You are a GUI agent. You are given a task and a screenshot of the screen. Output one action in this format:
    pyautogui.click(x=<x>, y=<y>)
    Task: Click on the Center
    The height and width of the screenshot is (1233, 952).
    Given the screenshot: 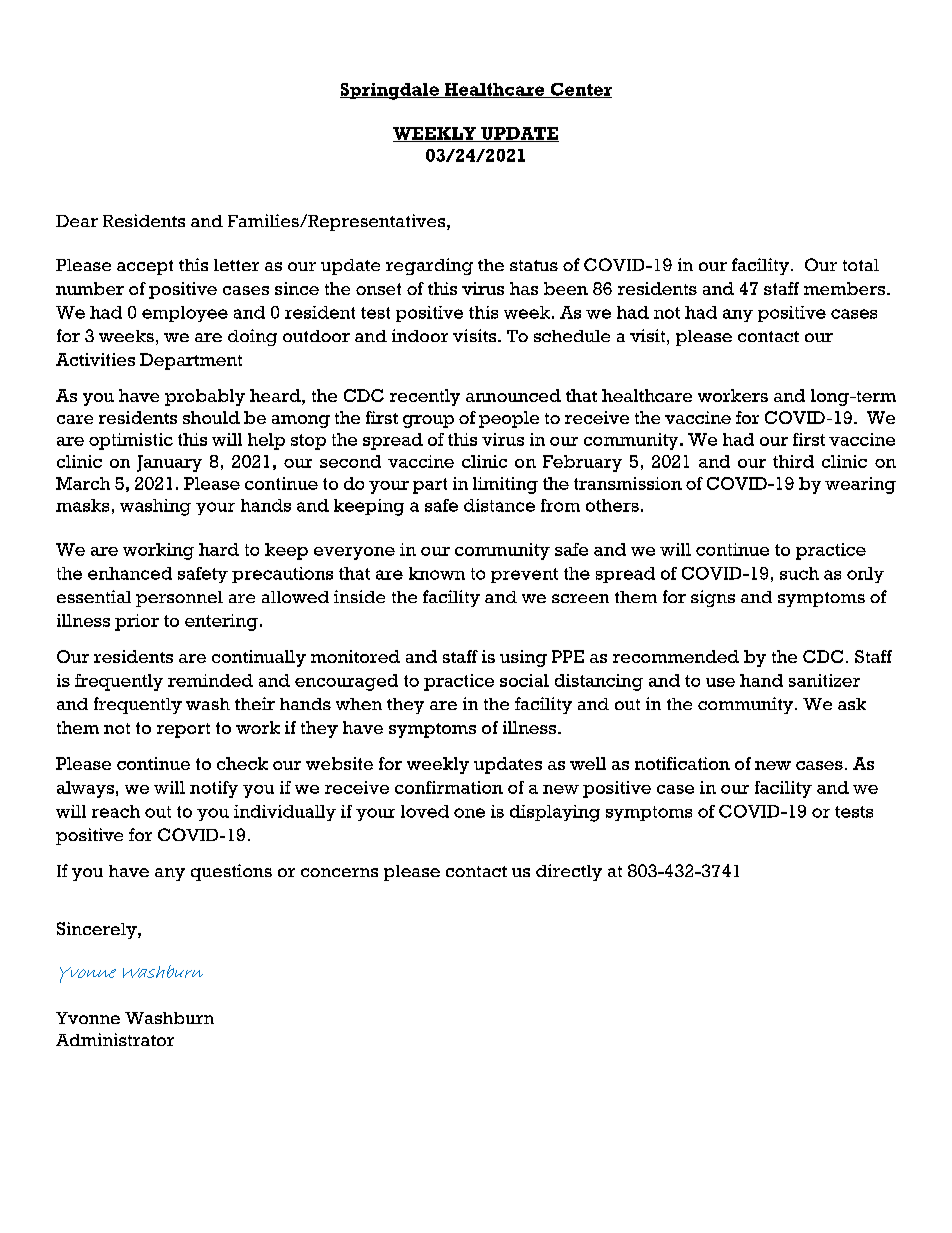 What is the action you would take?
    pyautogui.click(x=580, y=90)
